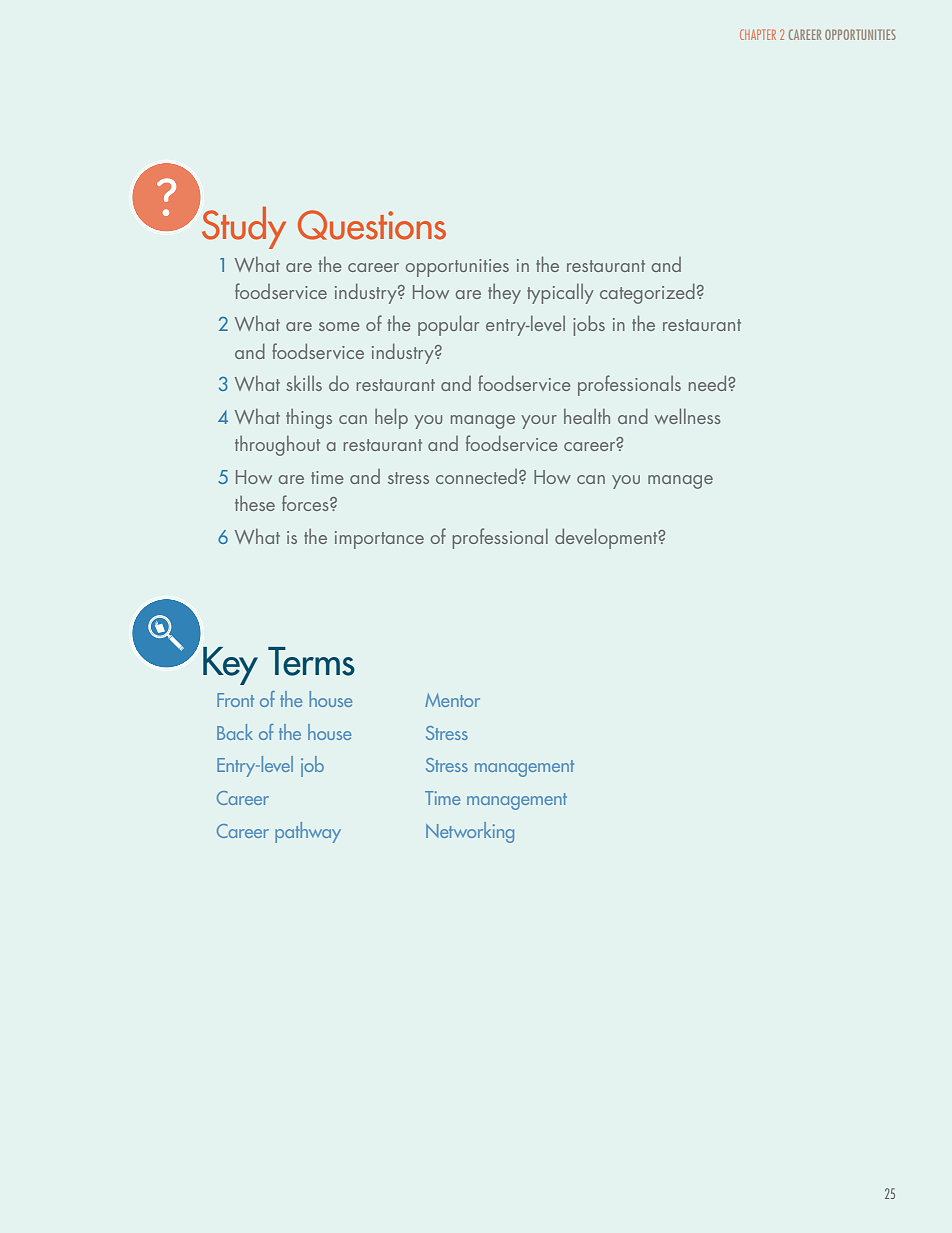 Image resolution: width=952 pixels, height=1233 pixels. What do you see at coordinates (311, 661) in the screenshot?
I see `Terms` at bounding box center [311, 661].
